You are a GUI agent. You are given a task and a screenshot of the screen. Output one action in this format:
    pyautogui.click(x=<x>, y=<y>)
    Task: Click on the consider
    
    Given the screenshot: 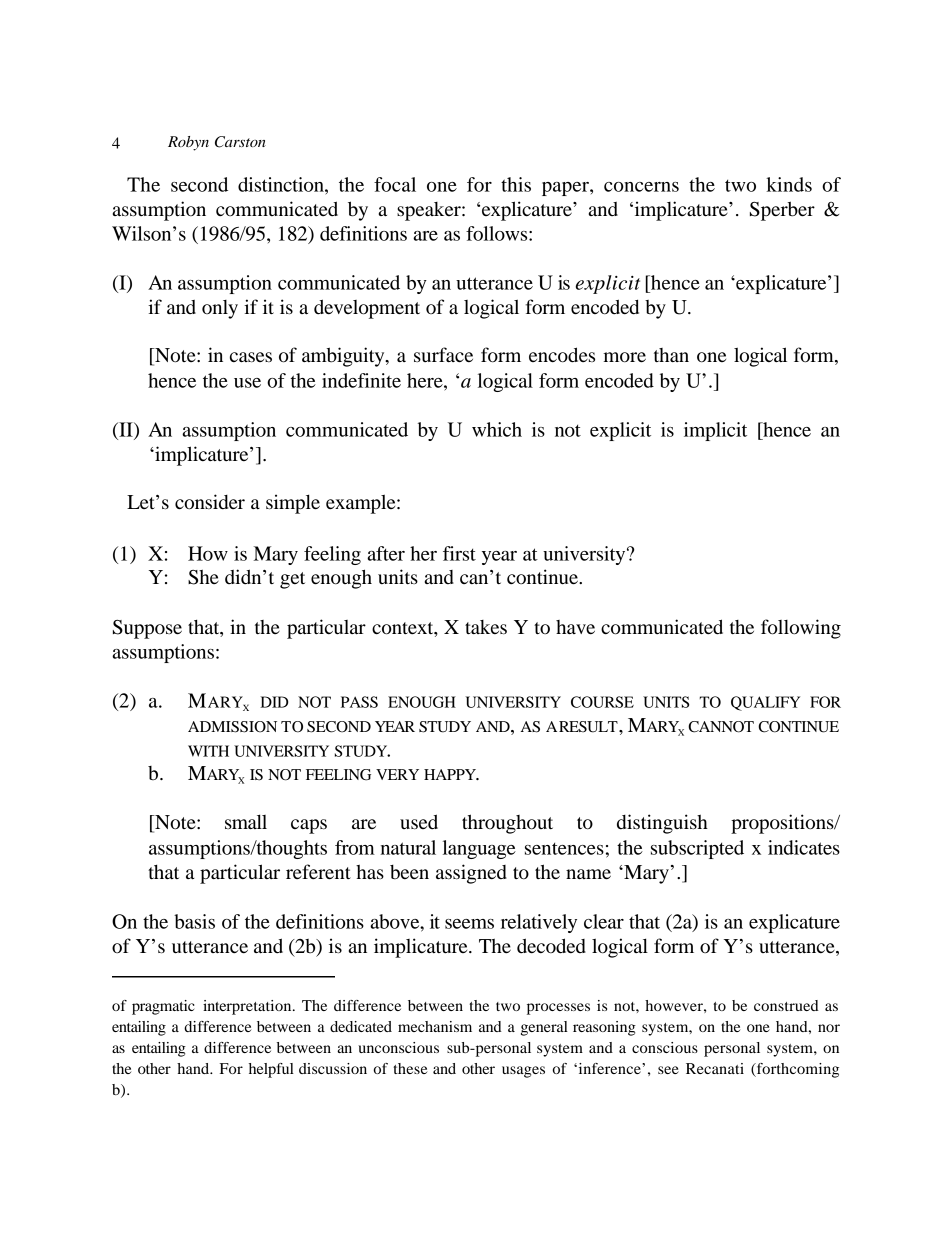 What is the action you would take?
    pyautogui.click(x=210, y=502)
